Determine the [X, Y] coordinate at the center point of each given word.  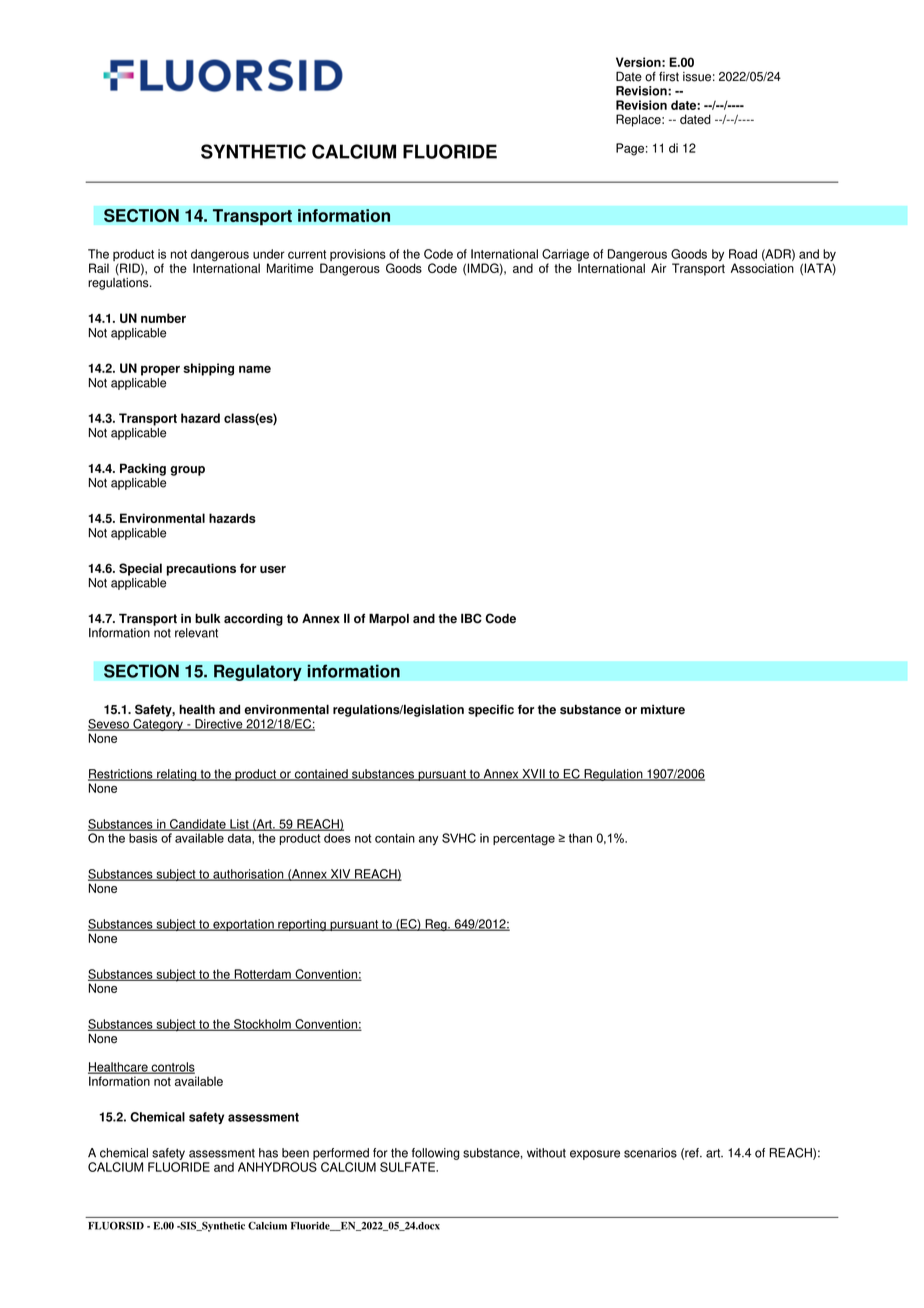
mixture [663, 710]
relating [177, 775]
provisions [358, 255]
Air [659, 268]
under [269, 254]
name [255, 369]
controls [172, 1068]
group [187, 471]
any [428, 841]
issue [697, 77]
